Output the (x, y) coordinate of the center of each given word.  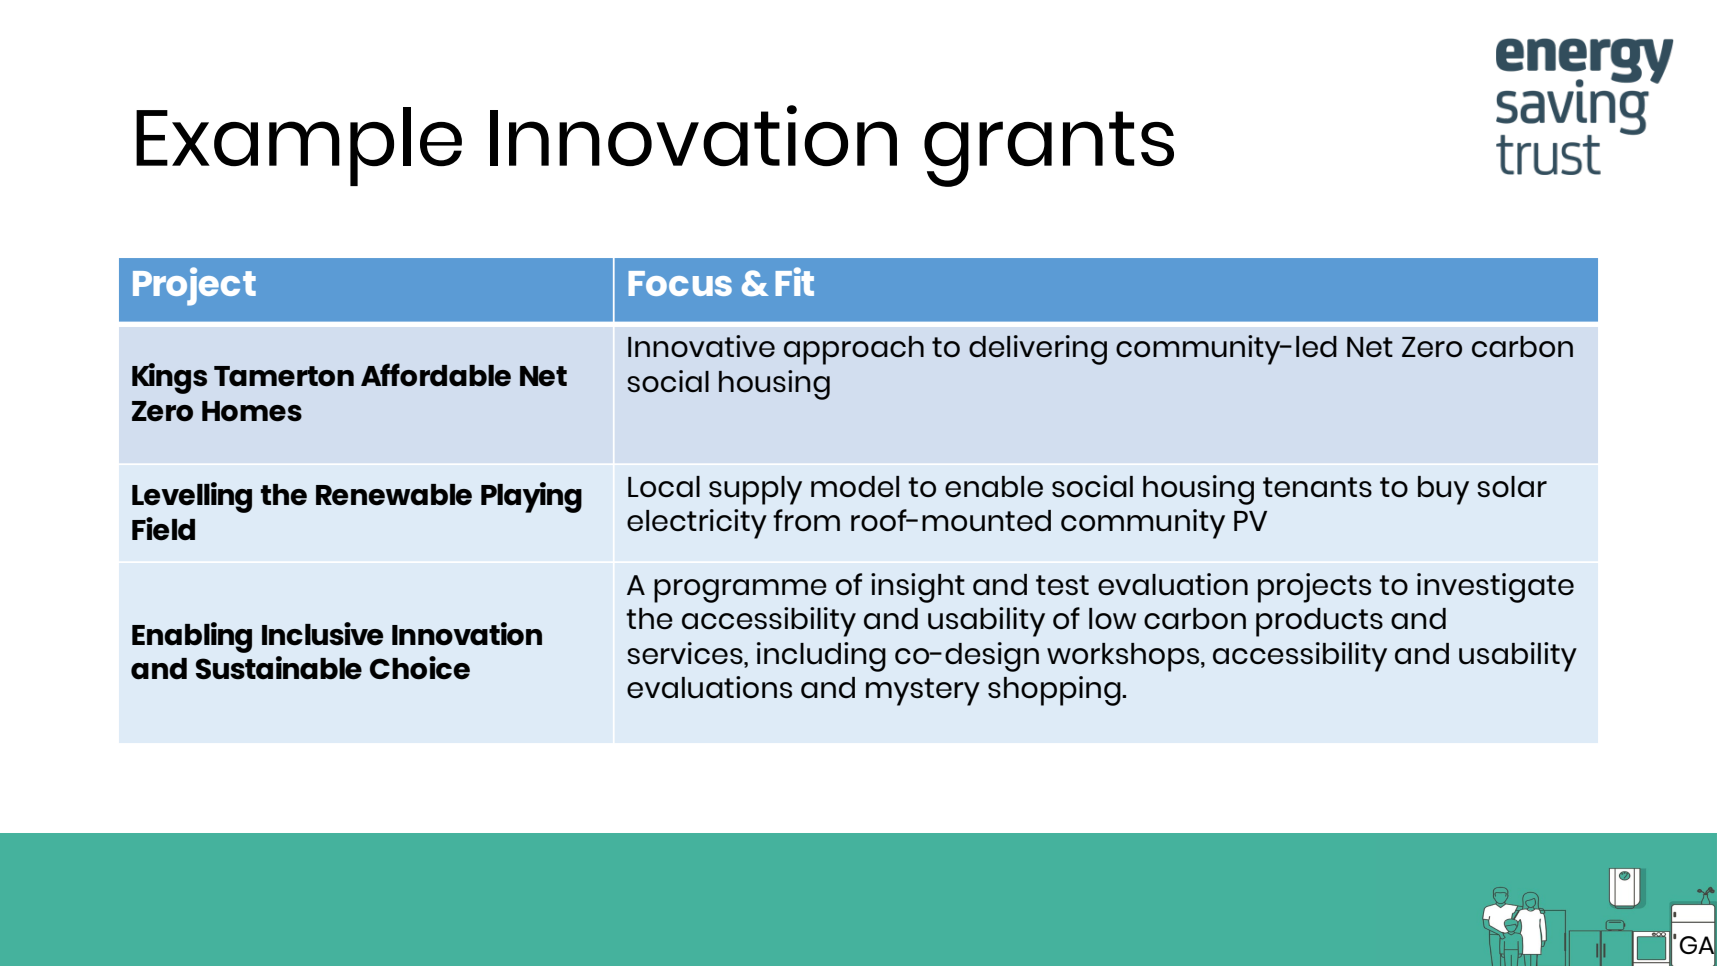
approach (854, 350)
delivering (1038, 350)
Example (299, 146)
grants (1049, 149)
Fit (794, 281)
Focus (680, 283)
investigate (1495, 588)
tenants (1317, 487)
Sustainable (279, 668)
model (855, 487)
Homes (252, 411)
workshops (1124, 657)
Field (163, 529)
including (821, 657)
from (806, 520)
